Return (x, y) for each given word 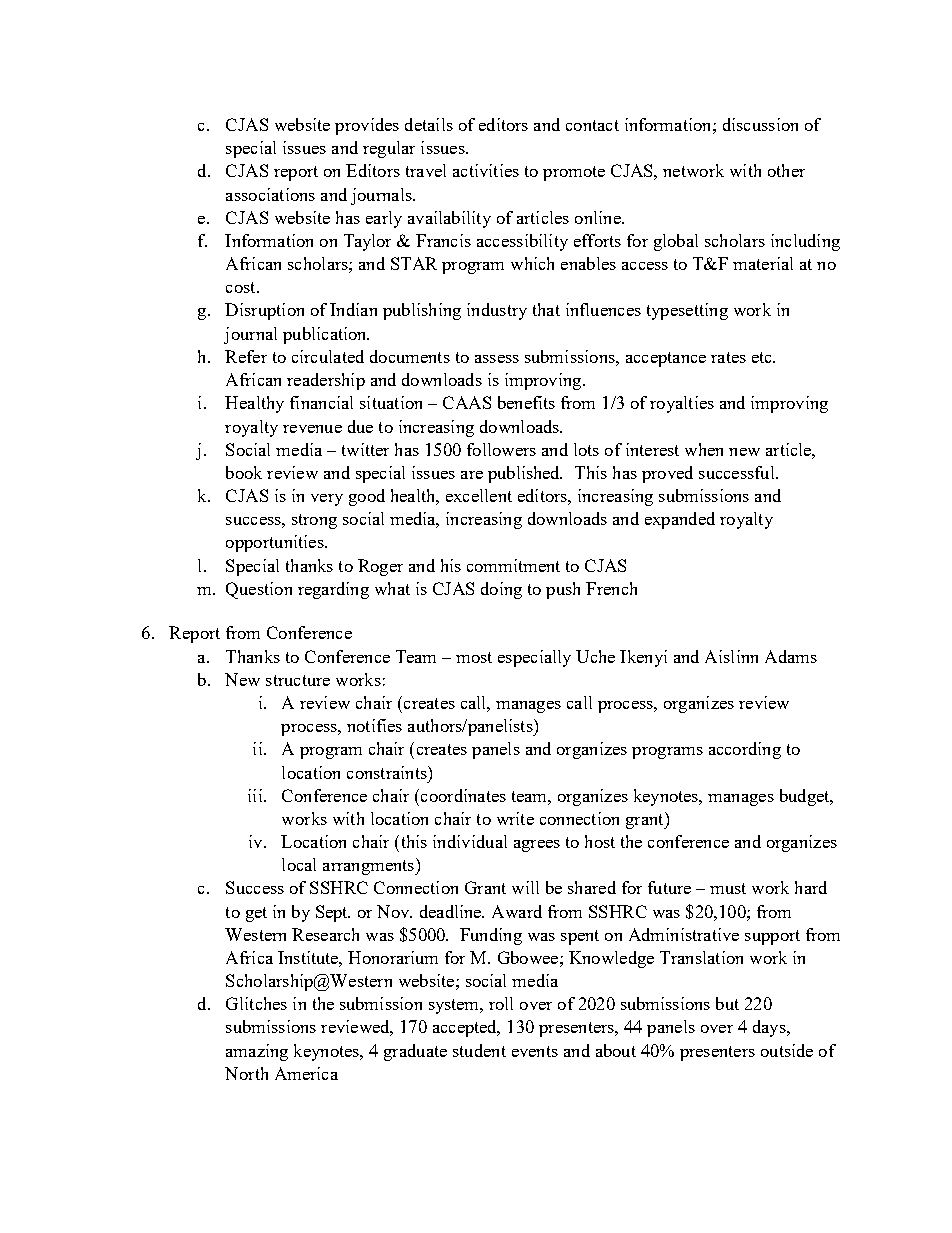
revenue (312, 429)
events (535, 1051)
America (306, 1073)
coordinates (463, 795)
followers (501, 449)
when (704, 449)
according (745, 750)
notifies (374, 725)
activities (486, 170)
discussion (760, 124)
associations (270, 194)
